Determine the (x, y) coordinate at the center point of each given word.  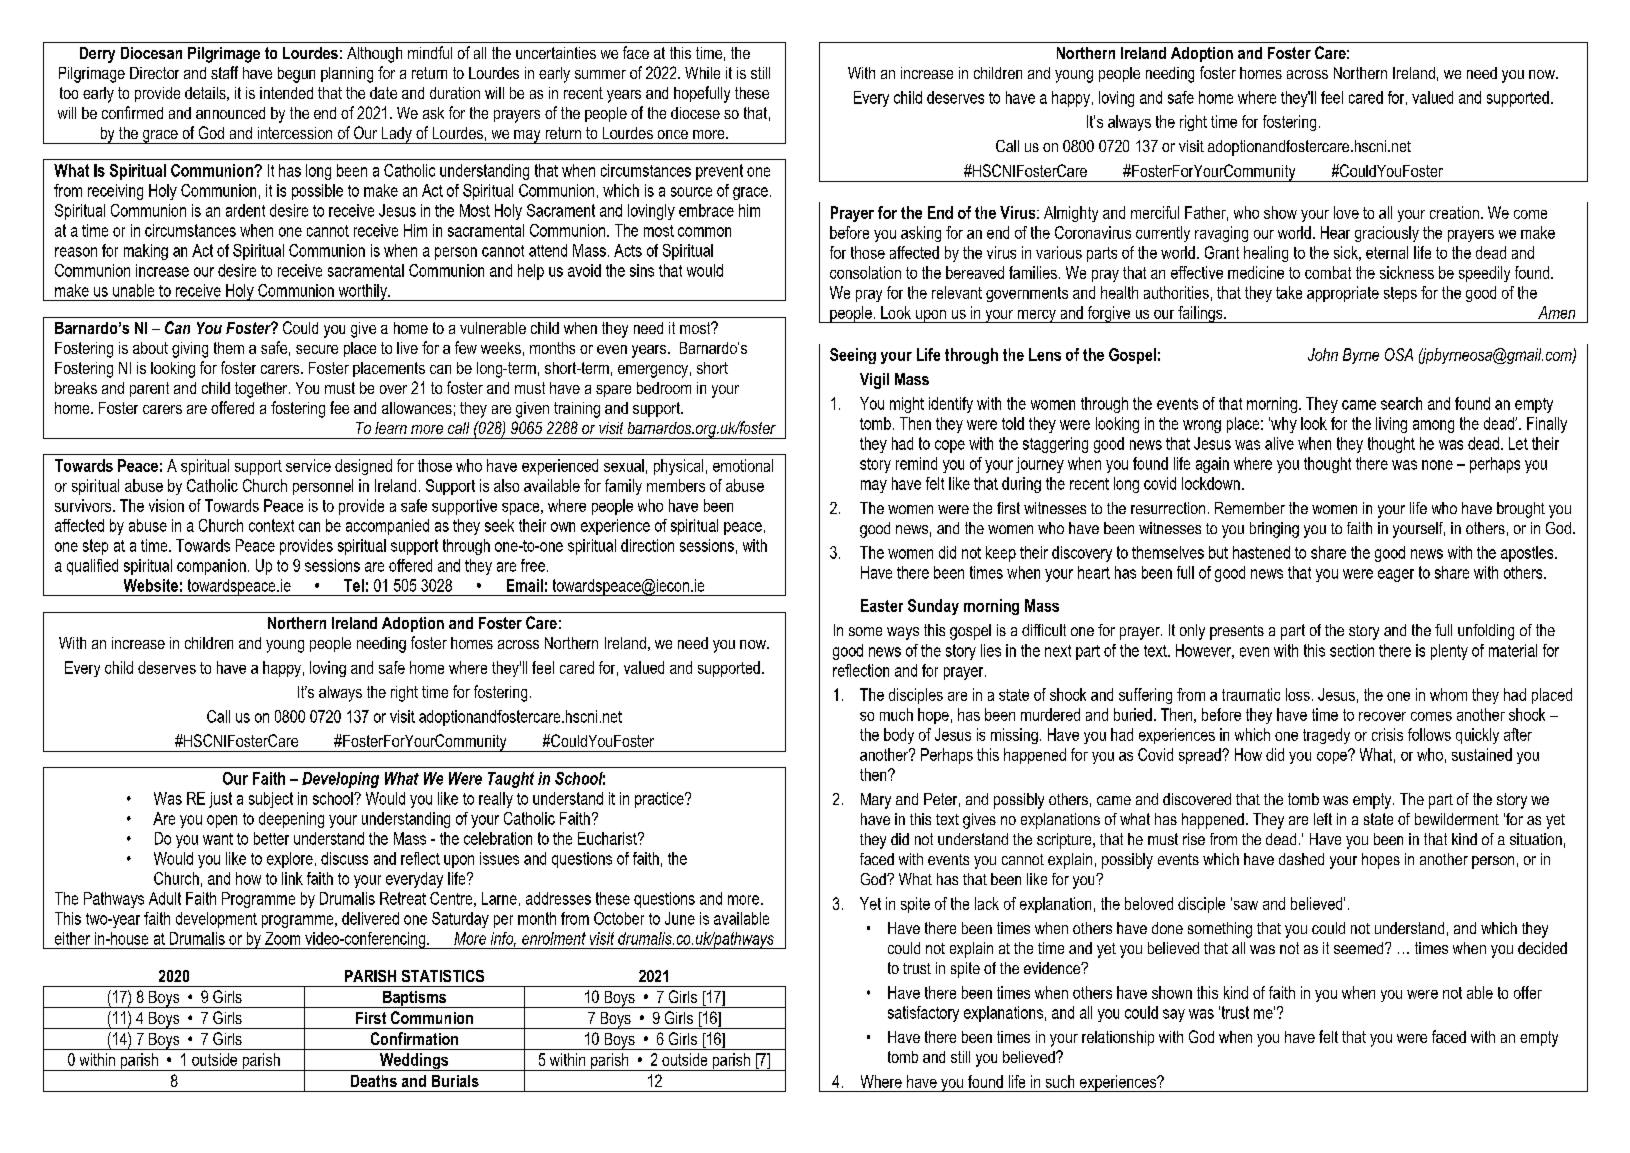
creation (1454, 212)
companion (211, 567)
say (1174, 1015)
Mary (876, 801)
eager (1396, 575)
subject (271, 800)
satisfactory (923, 1014)
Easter (882, 605)
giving (190, 350)
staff (224, 72)
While (702, 73)
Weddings (414, 1062)
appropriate (1343, 294)
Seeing (853, 356)
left (1323, 819)
